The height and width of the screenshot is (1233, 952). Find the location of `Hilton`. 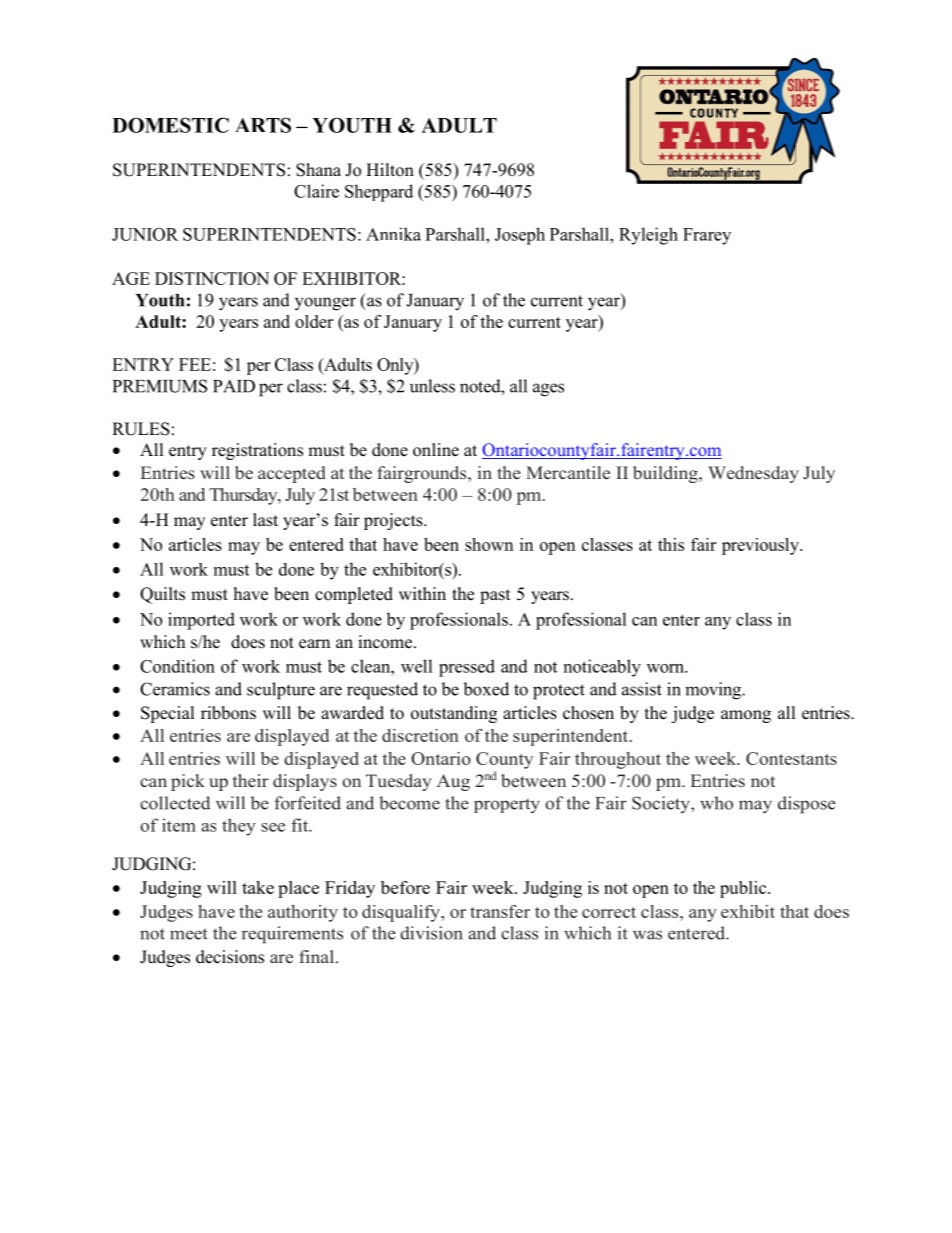

Hilton is located at coordinates (390, 170).
